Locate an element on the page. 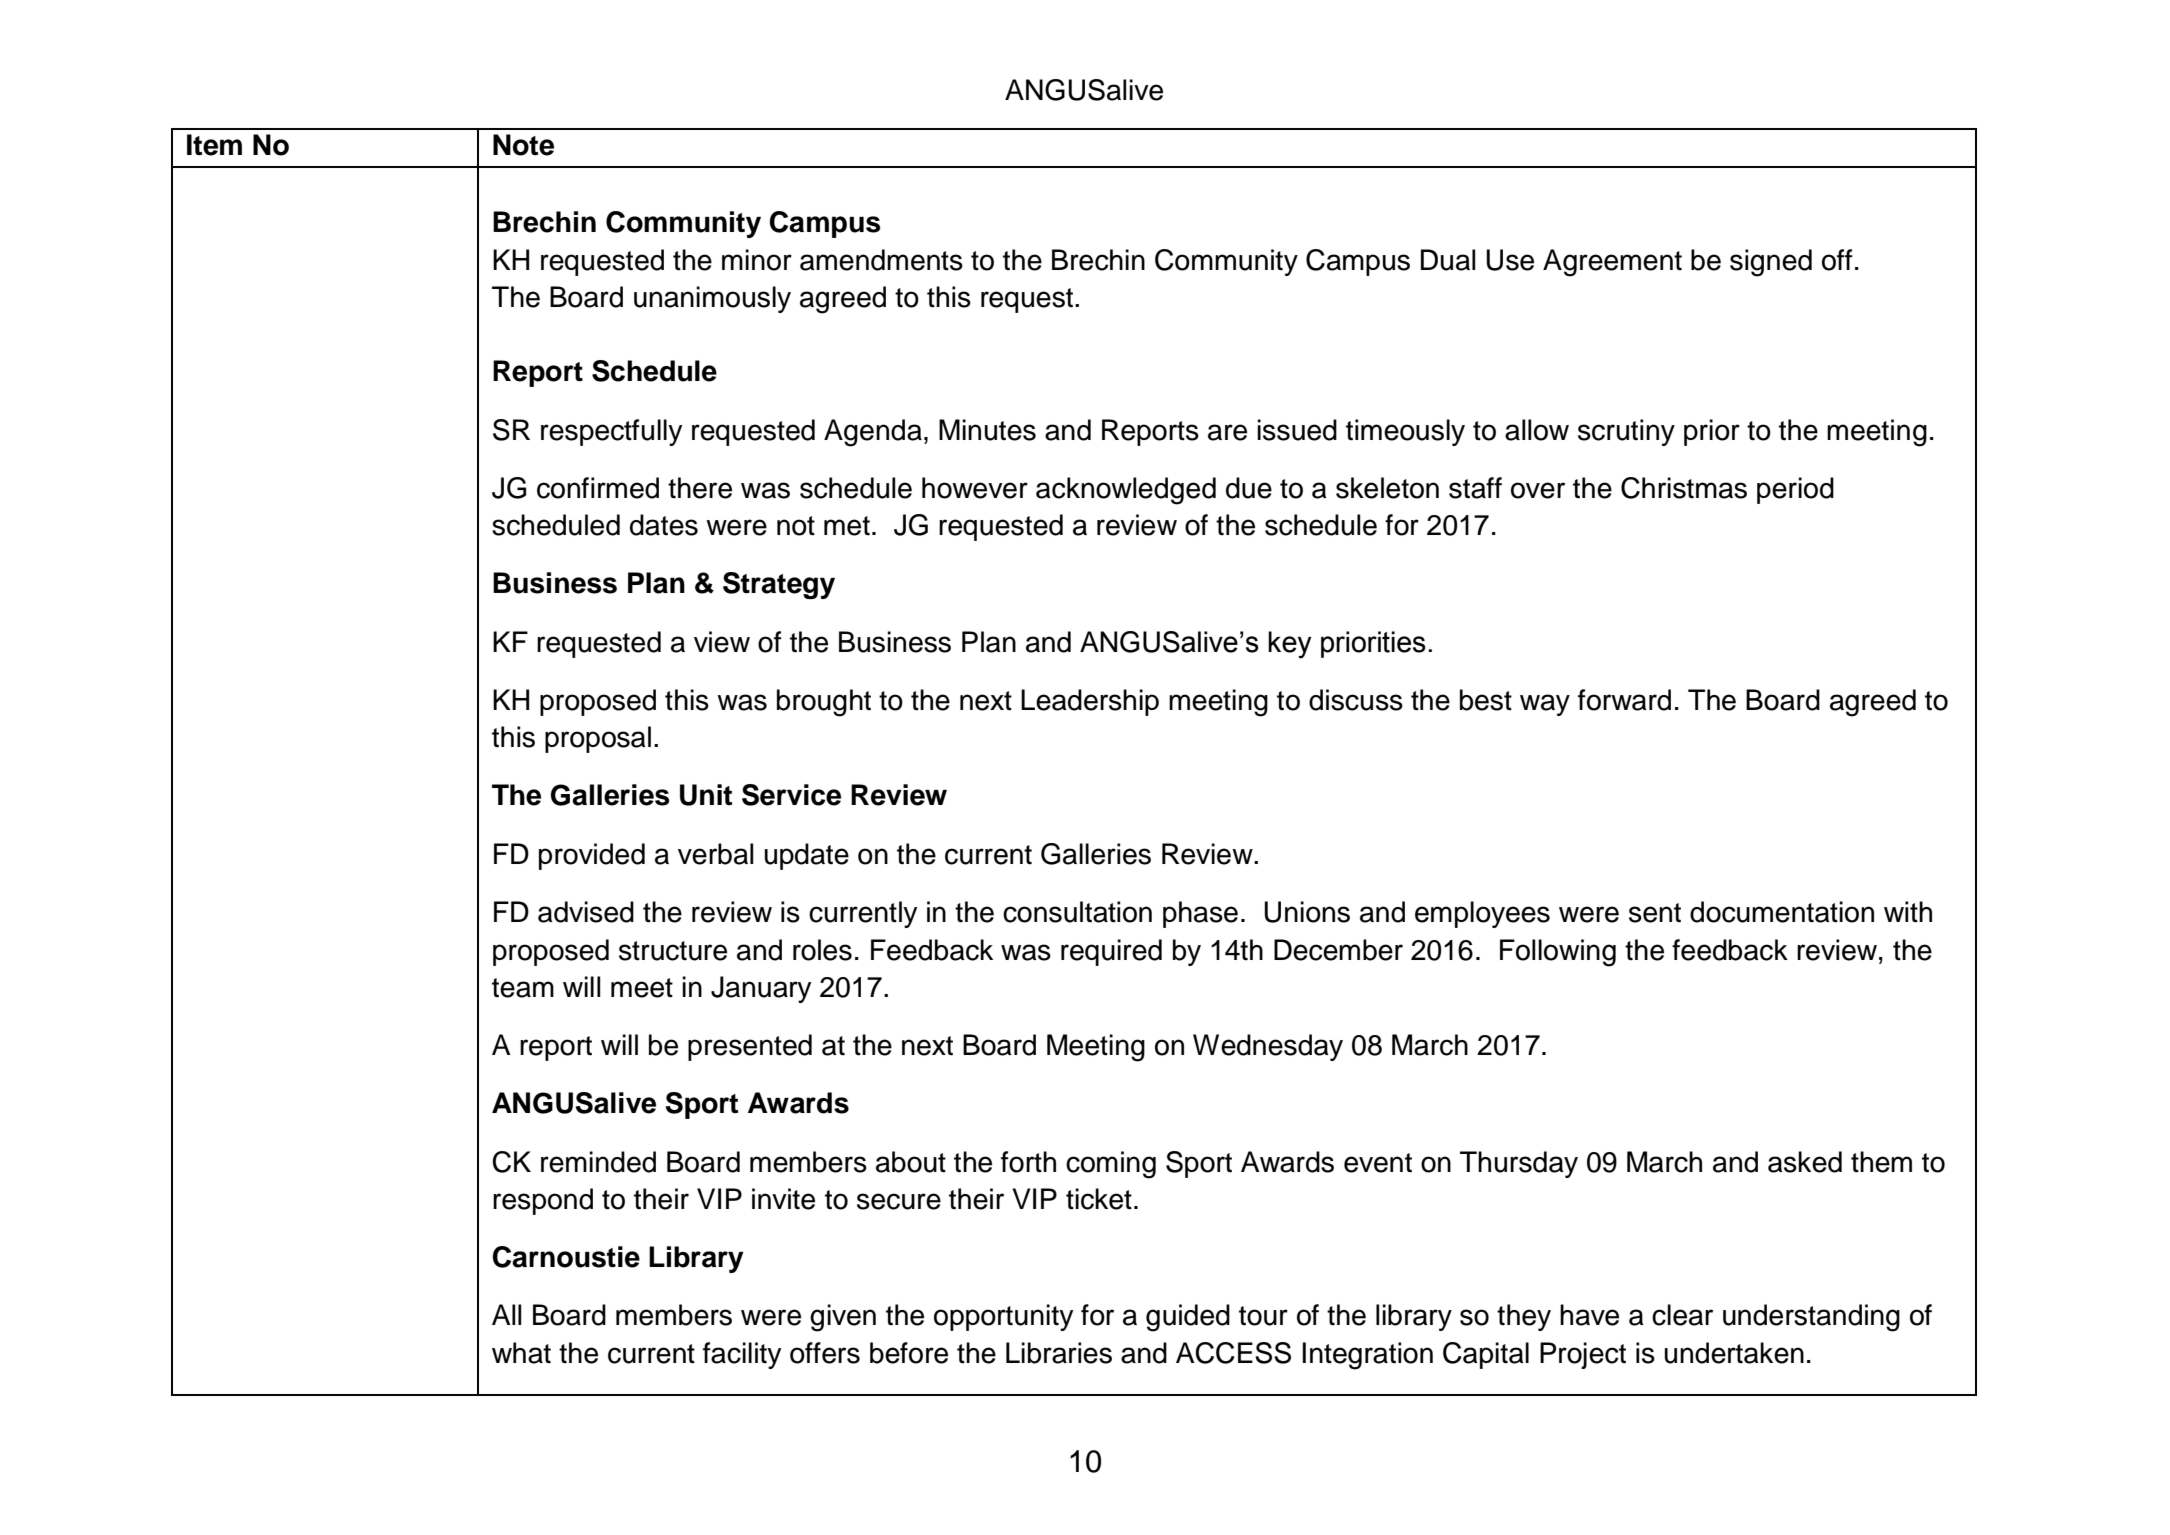 This document has height=1535, width=2170. Note is located at coordinates (523, 145).
